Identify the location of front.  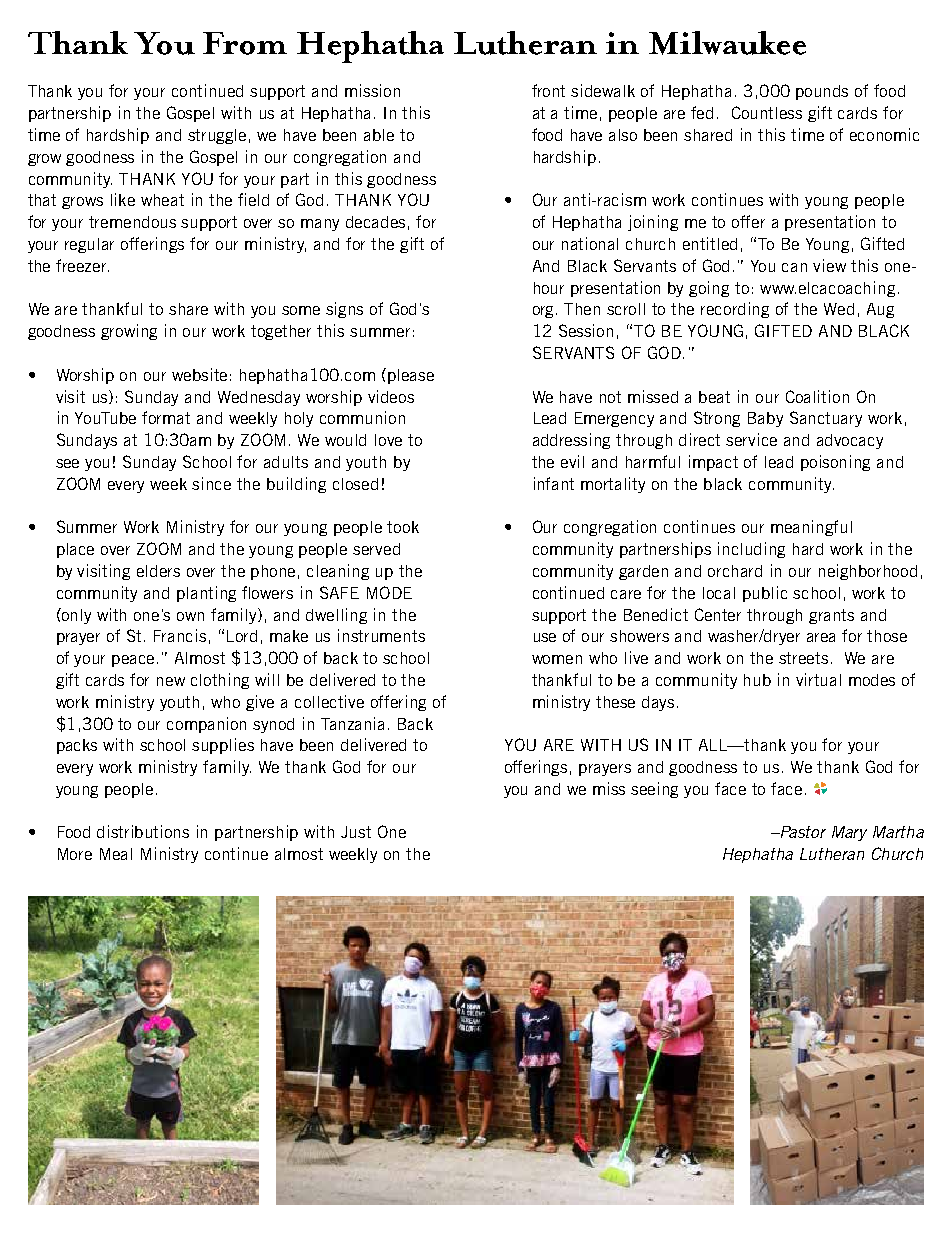
(548, 90).
